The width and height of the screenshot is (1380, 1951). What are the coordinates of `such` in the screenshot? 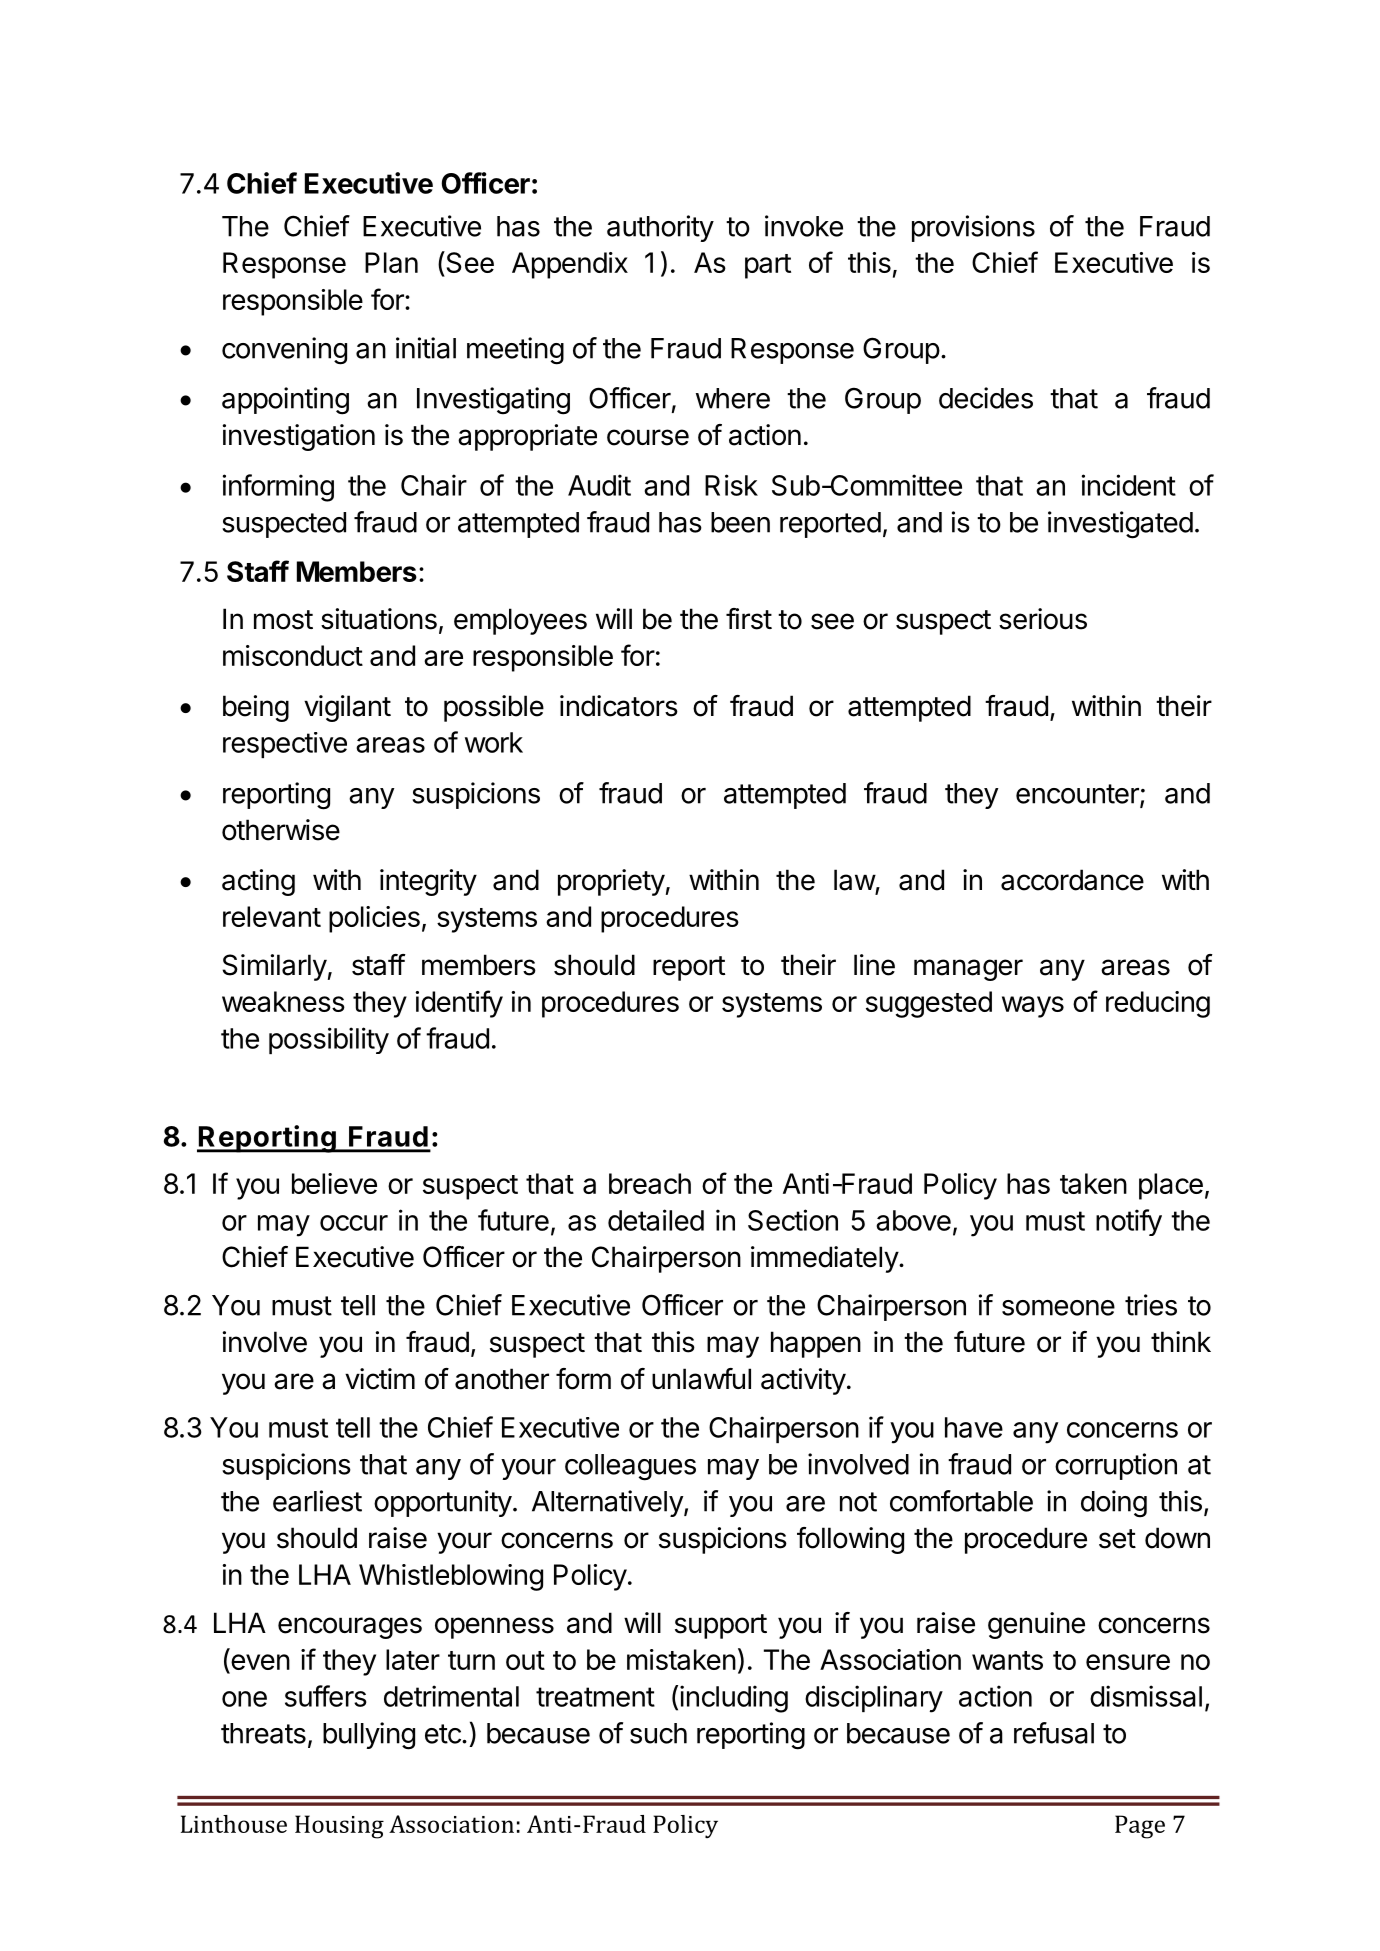 It's located at (658, 1733).
